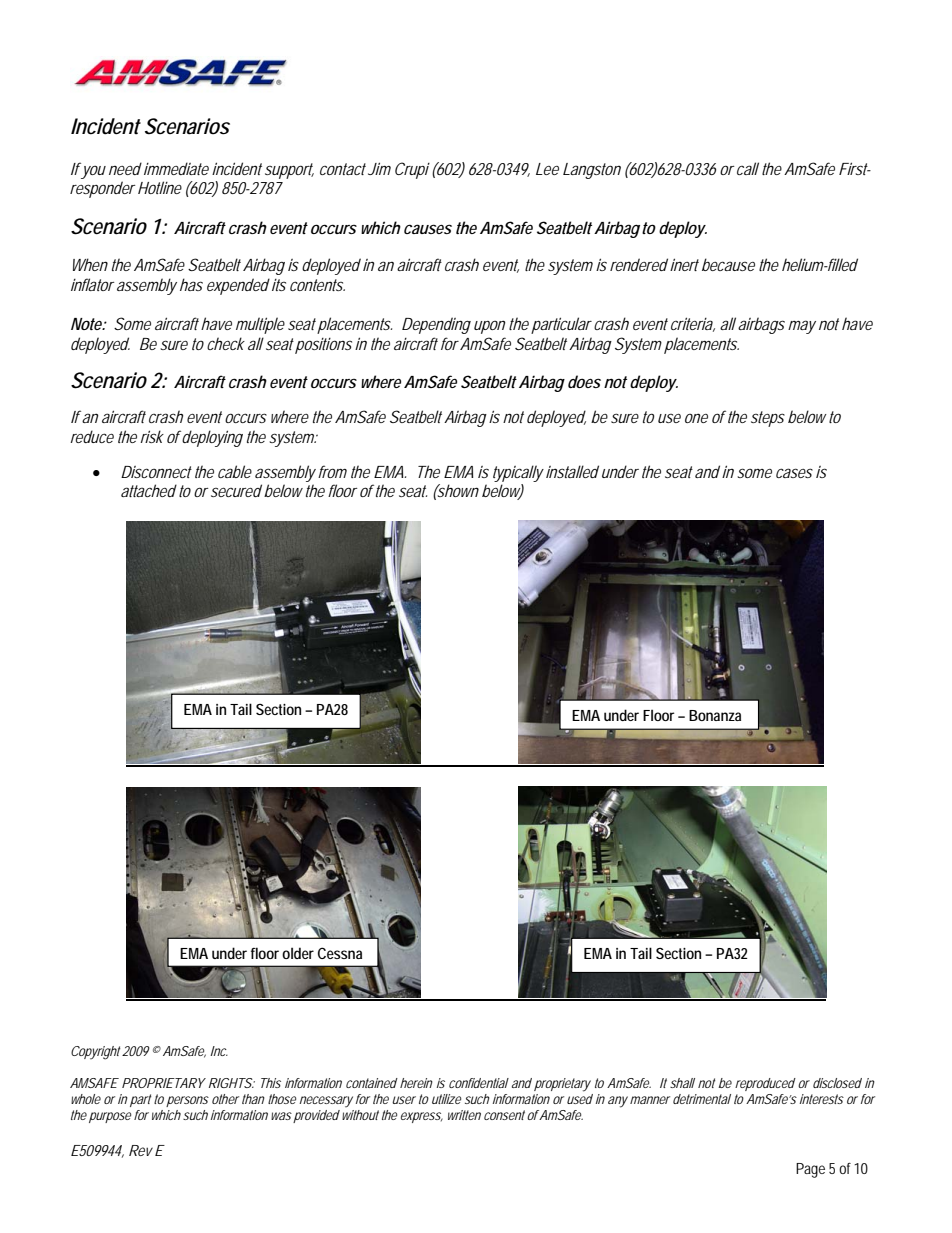 This screenshot has height=1233, width=952. I want to click on causes, so click(428, 229).
